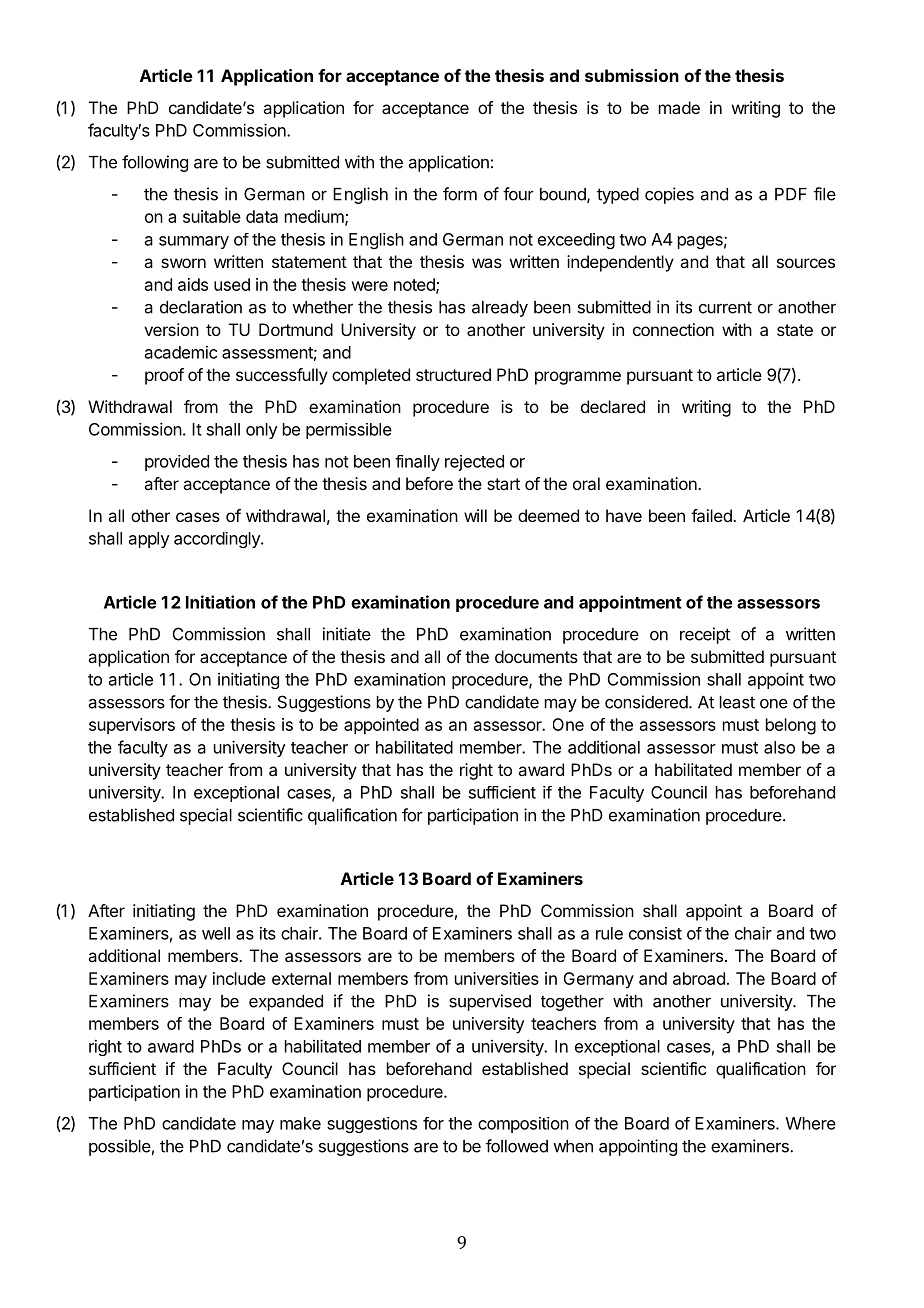  Describe the element at coordinates (474, 463) in the screenshot. I see `rejected` at that location.
